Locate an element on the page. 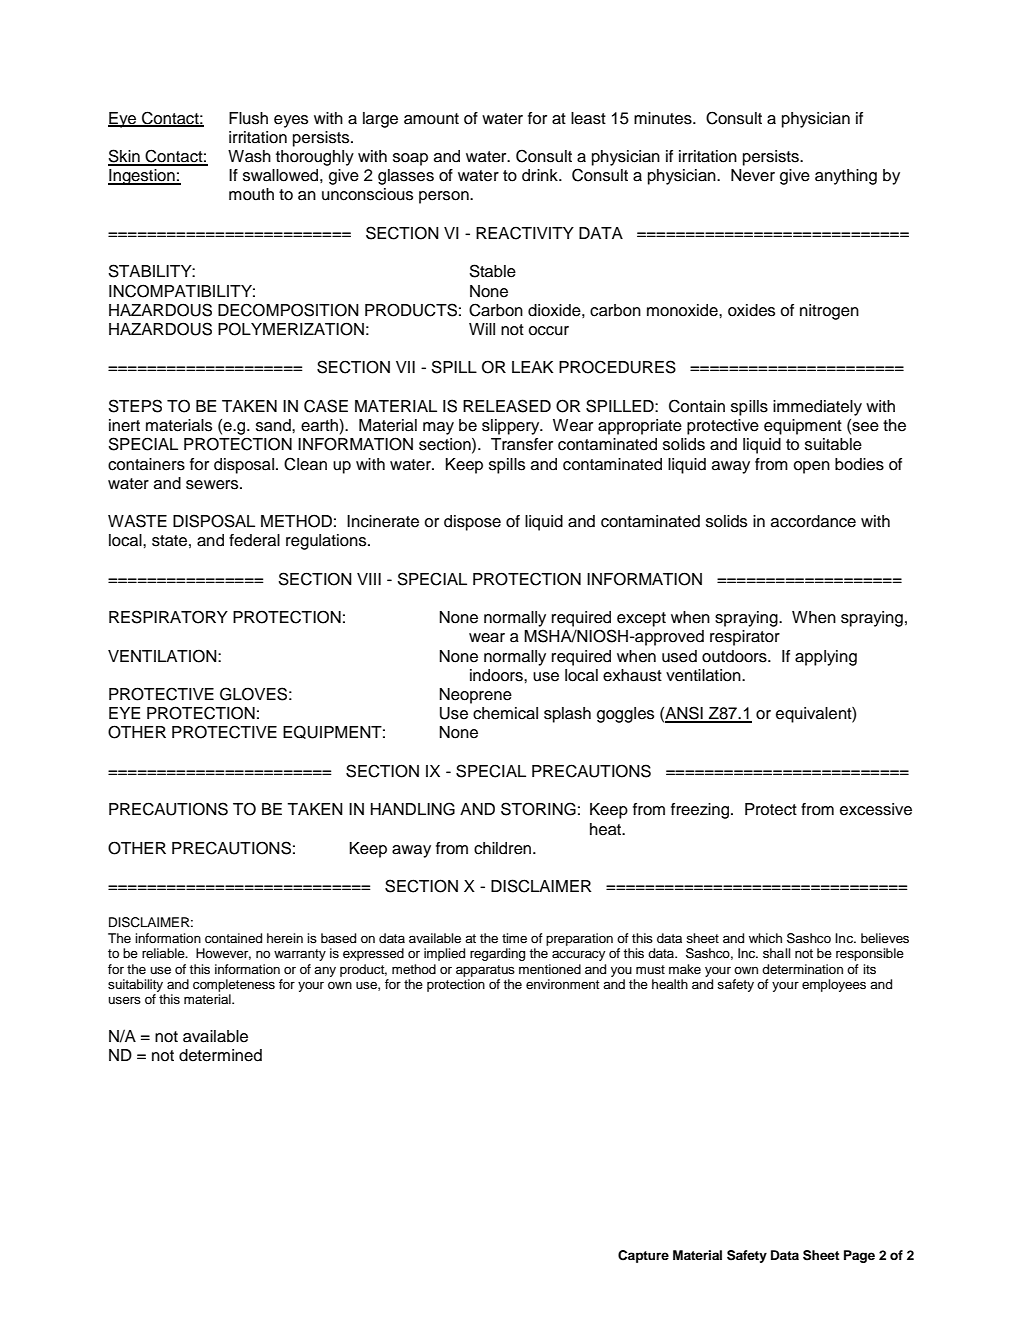 This document has width=1022, height=1323. applying is located at coordinates (826, 658).
